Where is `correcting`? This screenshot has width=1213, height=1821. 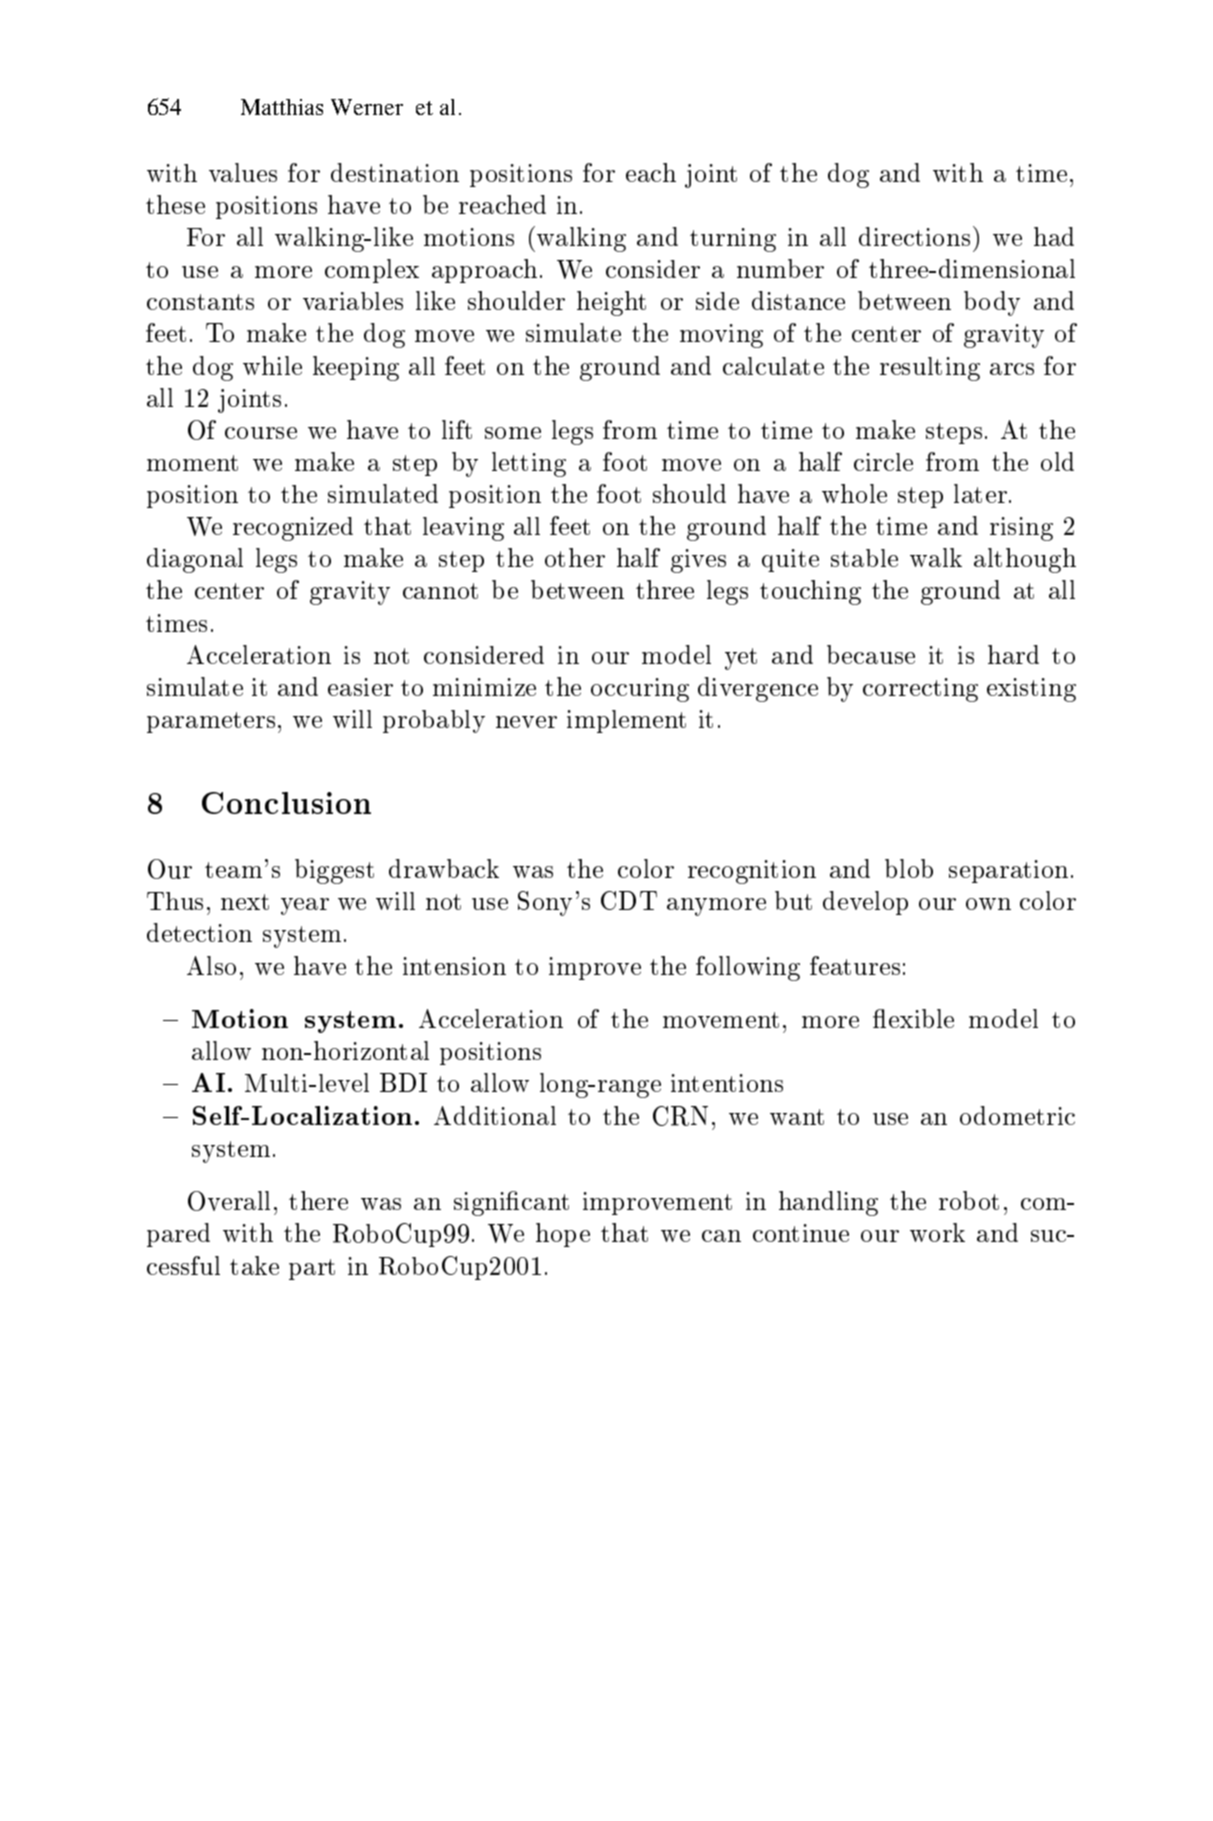
correcting is located at coordinates (920, 690).
